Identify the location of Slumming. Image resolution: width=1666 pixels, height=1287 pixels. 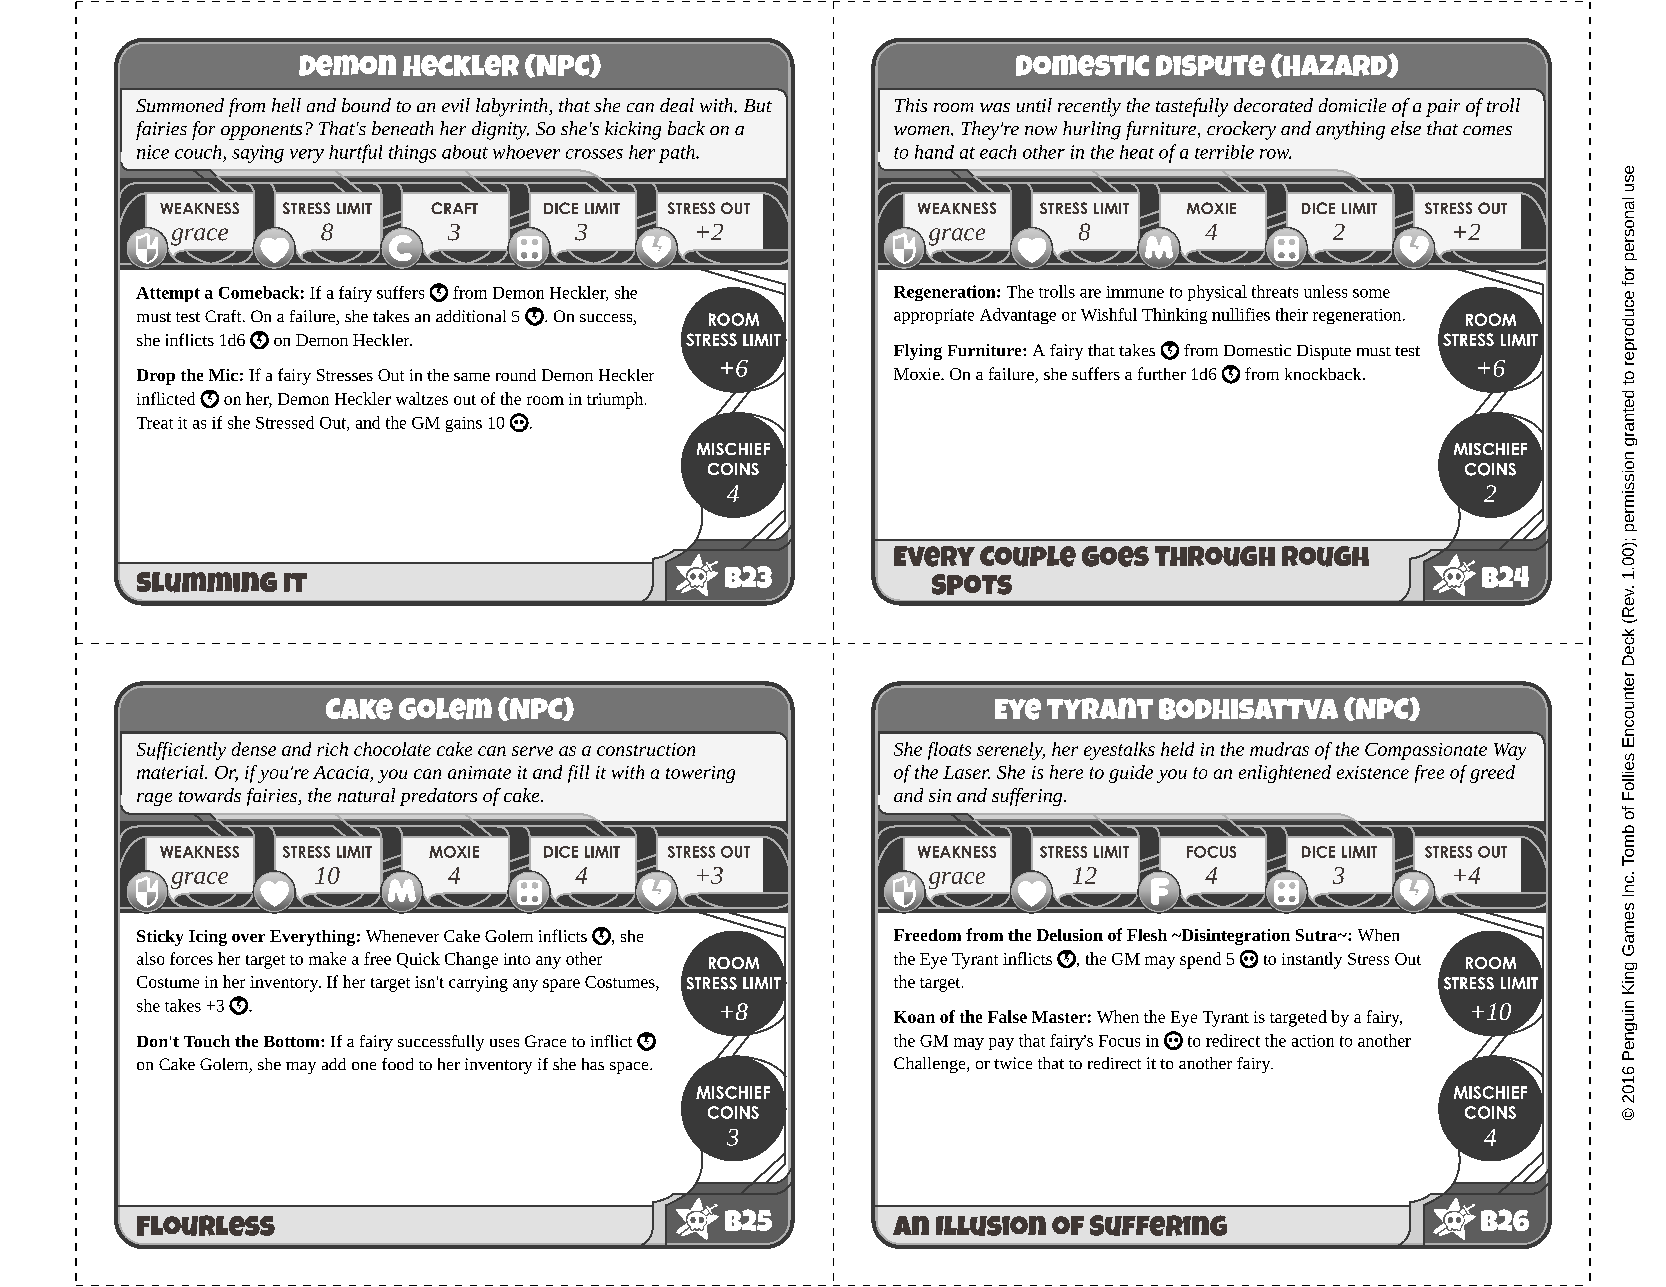
(207, 582).
